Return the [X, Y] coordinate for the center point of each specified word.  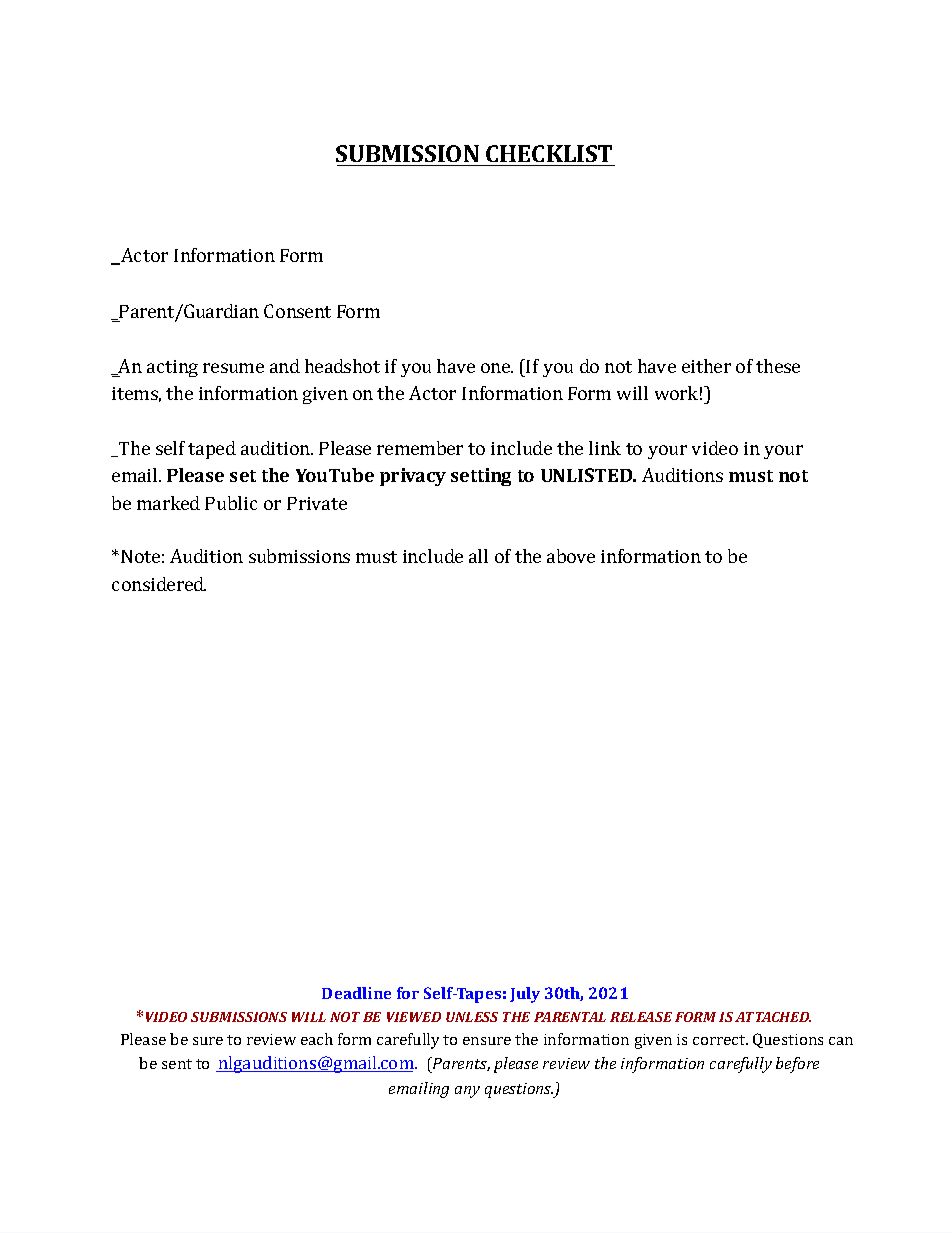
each [317, 1039]
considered [159, 584]
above [571, 556]
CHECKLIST [549, 153]
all [478, 556]
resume [233, 368]
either [706, 366]
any [467, 1092]
